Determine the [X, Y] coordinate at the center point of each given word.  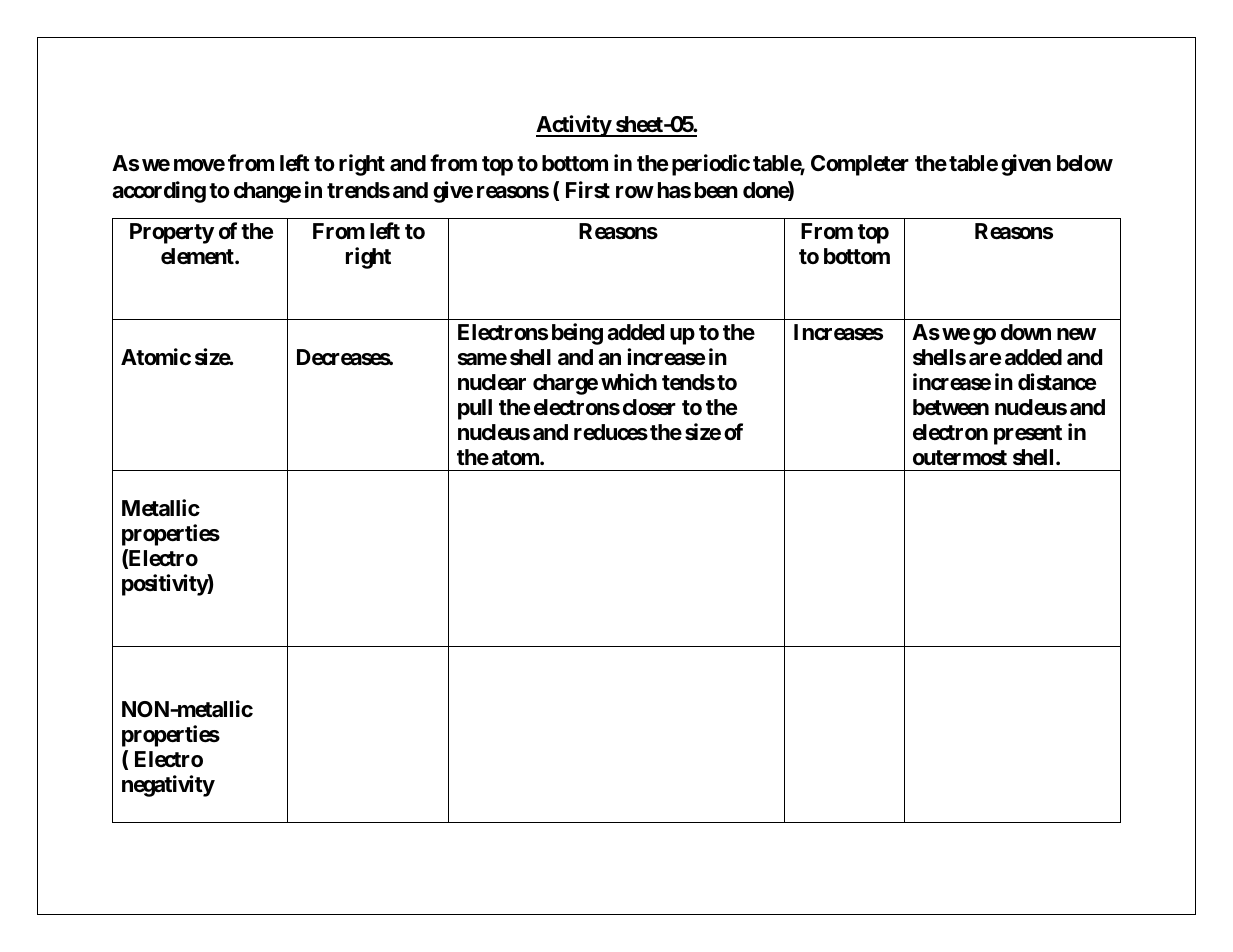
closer [649, 407]
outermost [960, 458]
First [588, 190]
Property [172, 233]
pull [475, 409]
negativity [168, 786]
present [1028, 435]
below [1085, 163]
